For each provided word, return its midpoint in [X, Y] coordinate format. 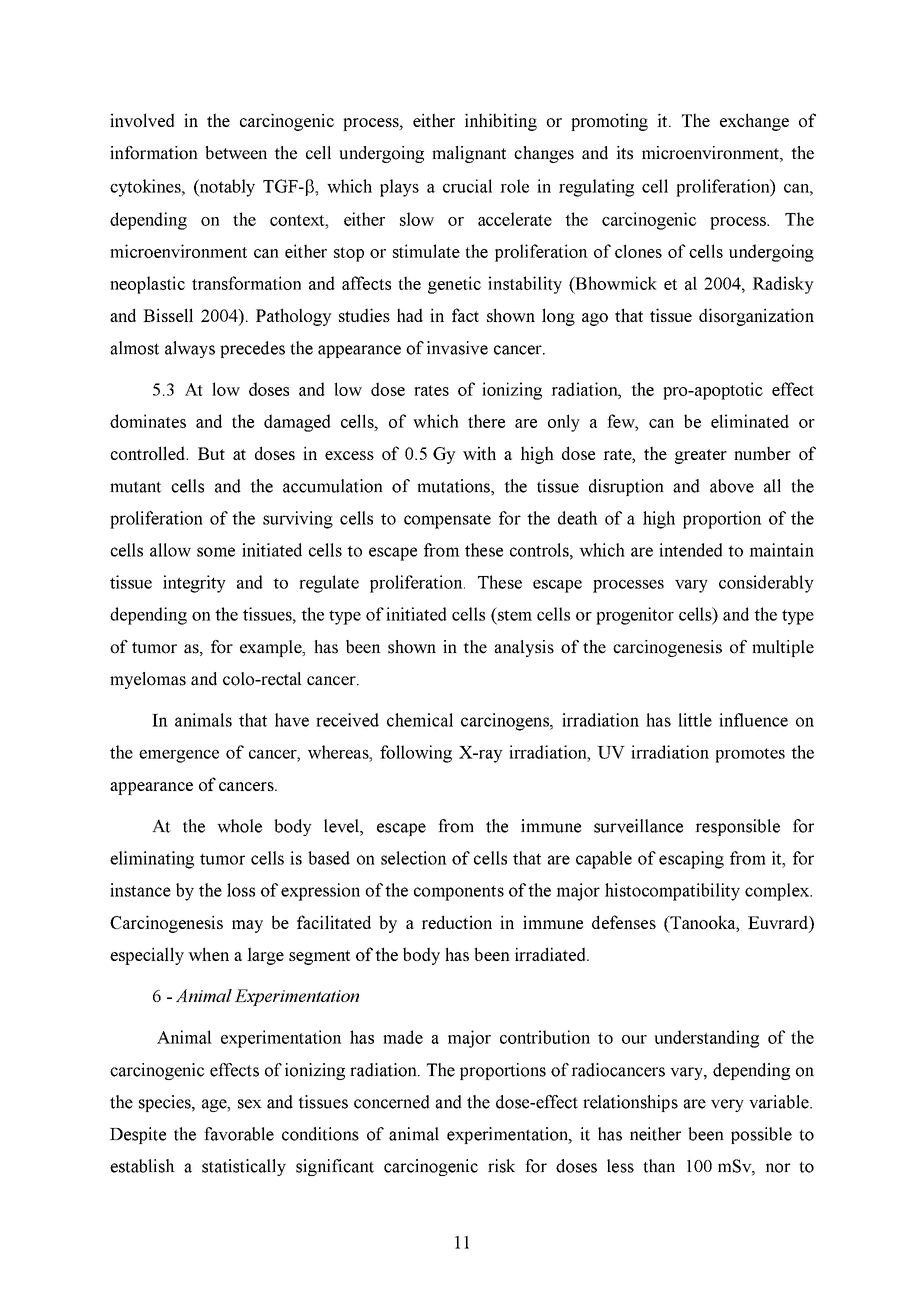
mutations [454, 486]
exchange [754, 122]
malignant [469, 154]
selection [414, 858]
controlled [148, 453]
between [236, 153]
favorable [239, 1134]
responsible [737, 827]
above [732, 486]
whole [239, 826]
